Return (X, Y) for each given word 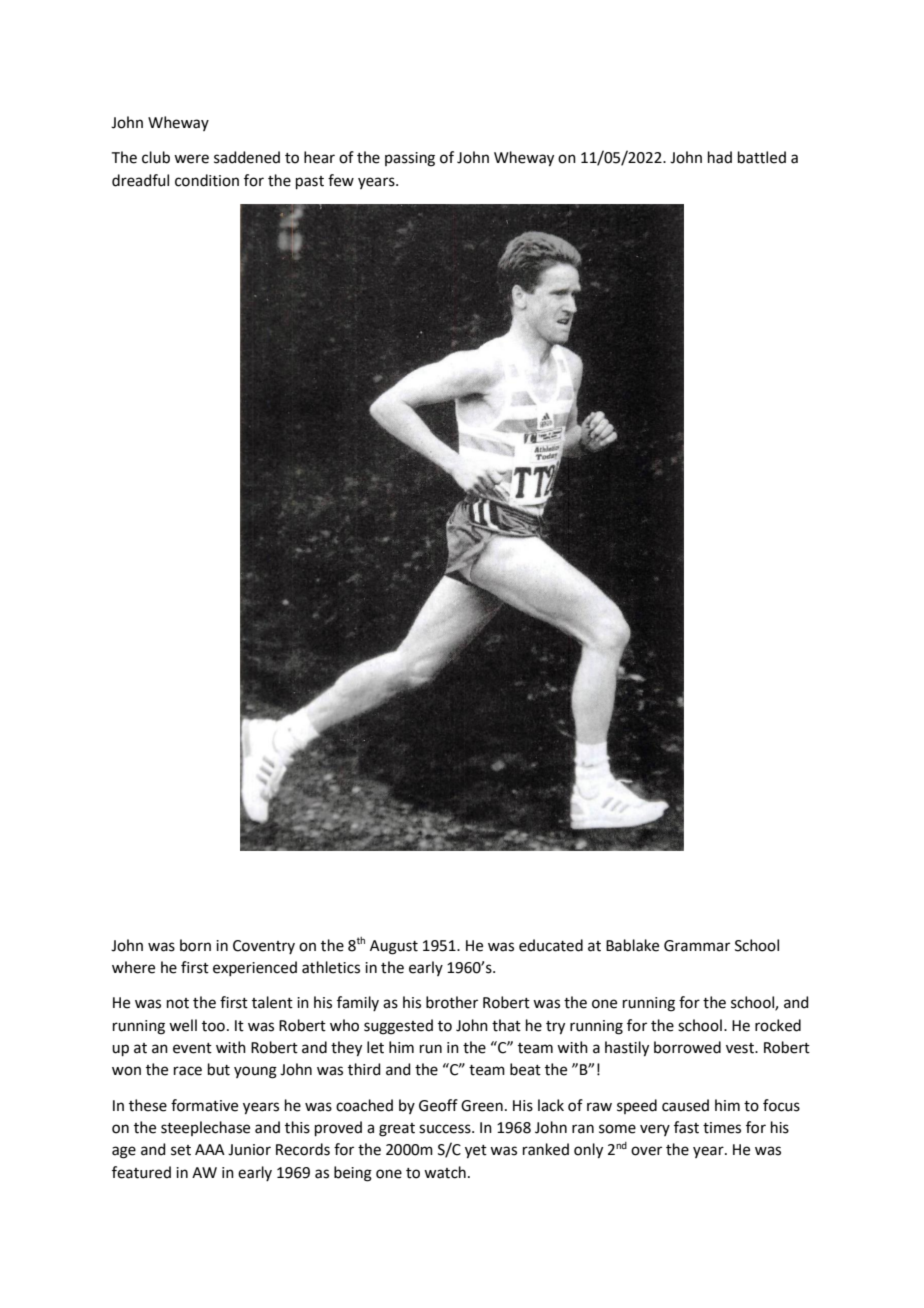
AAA (210, 1149)
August (394, 947)
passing (410, 159)
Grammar (697, 946)
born (195, 945)
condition (207, 180)
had (720, 157)
